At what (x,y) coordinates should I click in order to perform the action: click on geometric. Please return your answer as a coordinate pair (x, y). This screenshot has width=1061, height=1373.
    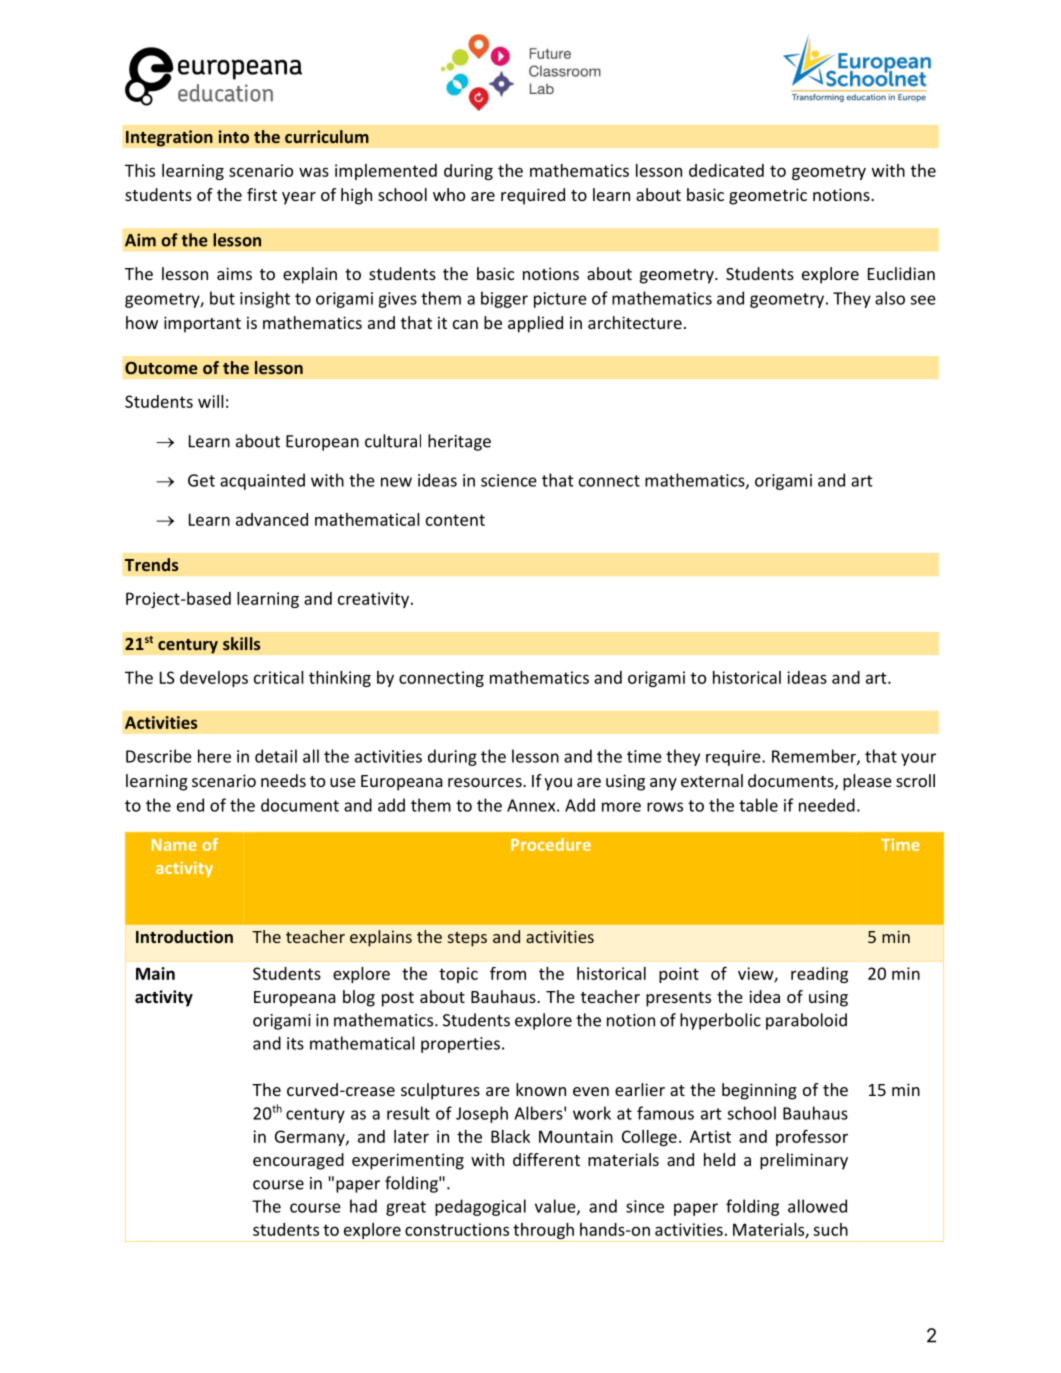
    Looking at the image, I should click on (768, 196).
